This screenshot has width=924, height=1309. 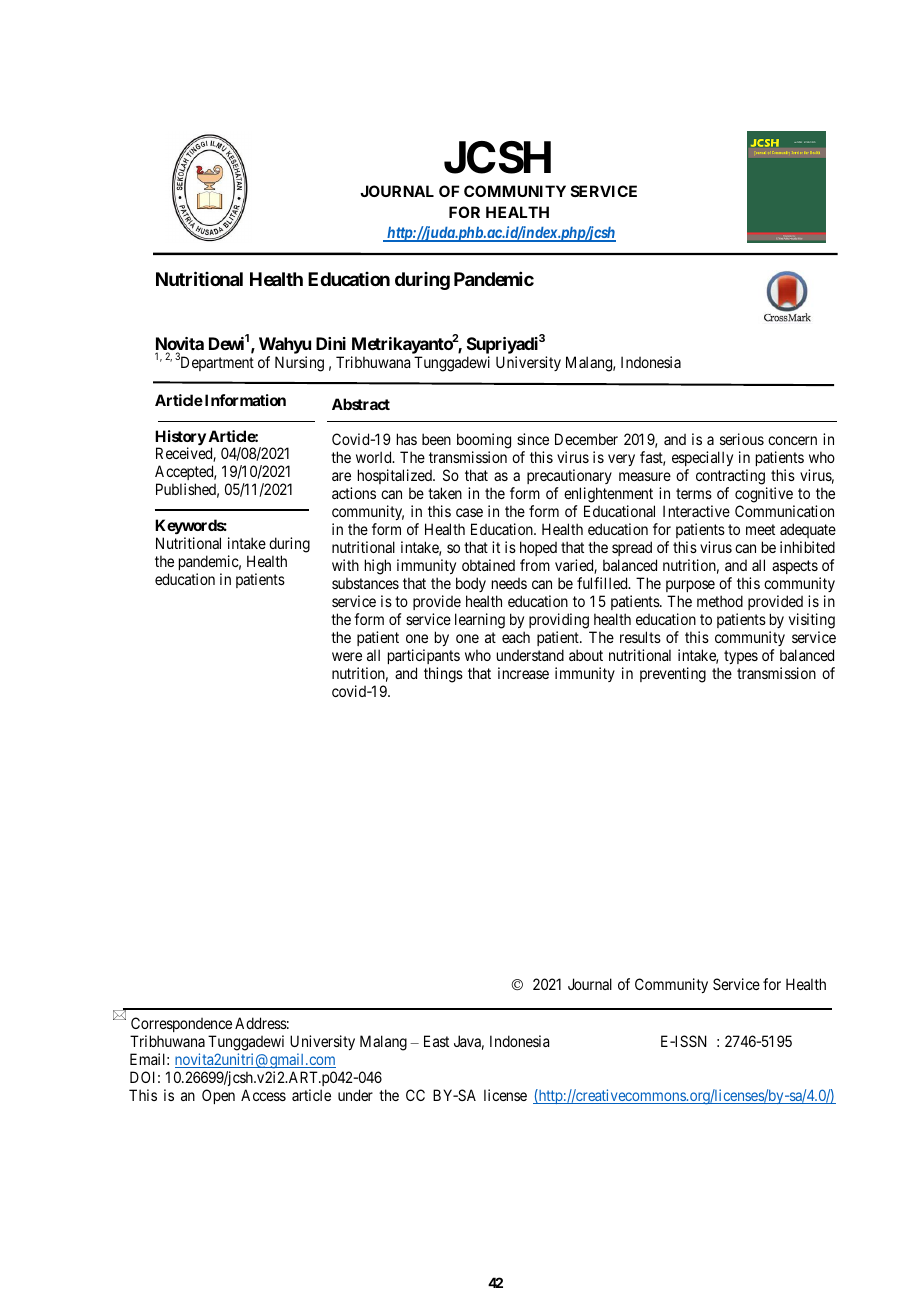 I want to click on serious, so click(x=742, y=439).
